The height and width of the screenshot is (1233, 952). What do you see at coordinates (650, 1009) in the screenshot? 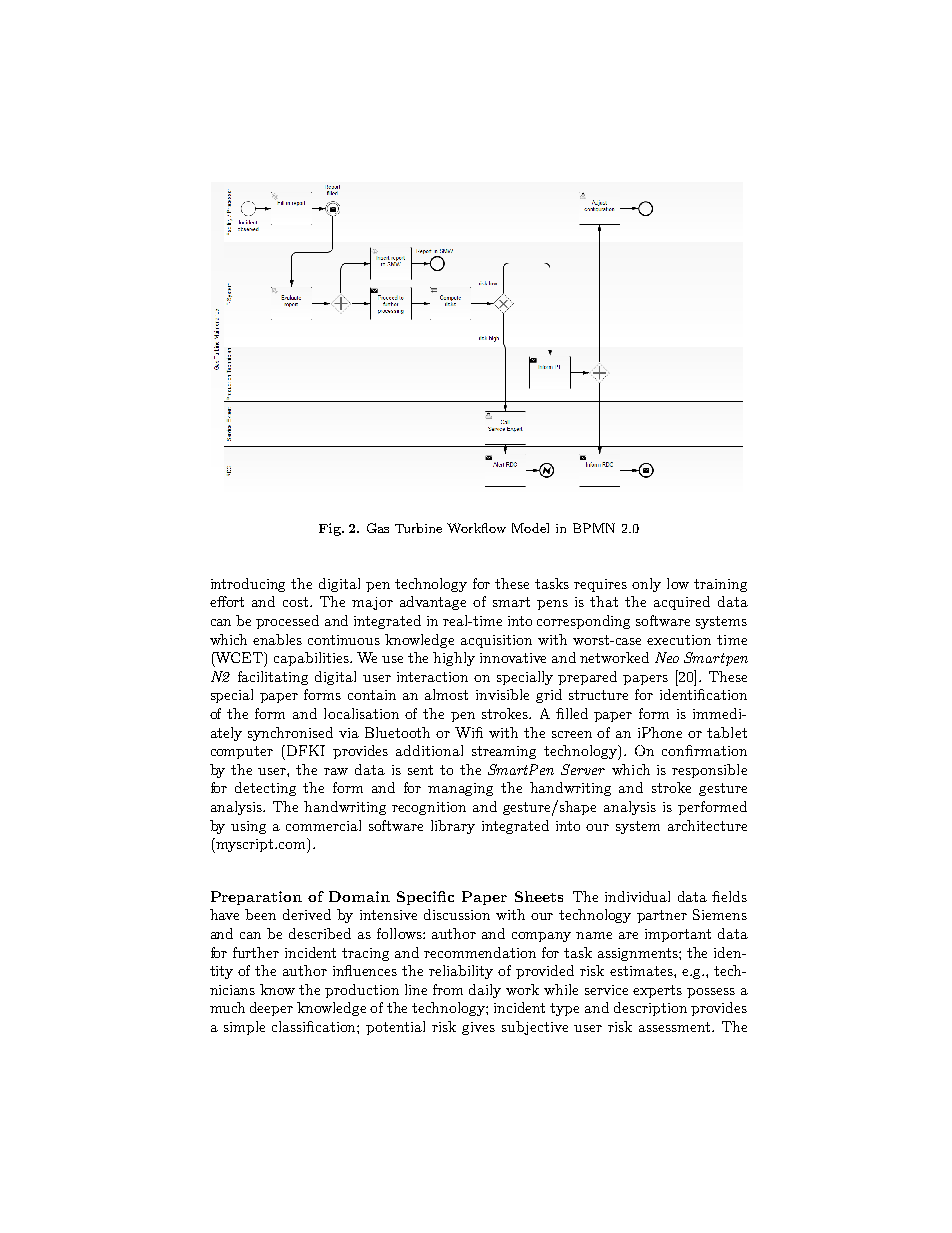
I see `description` at bounding box center [650, 1009].
